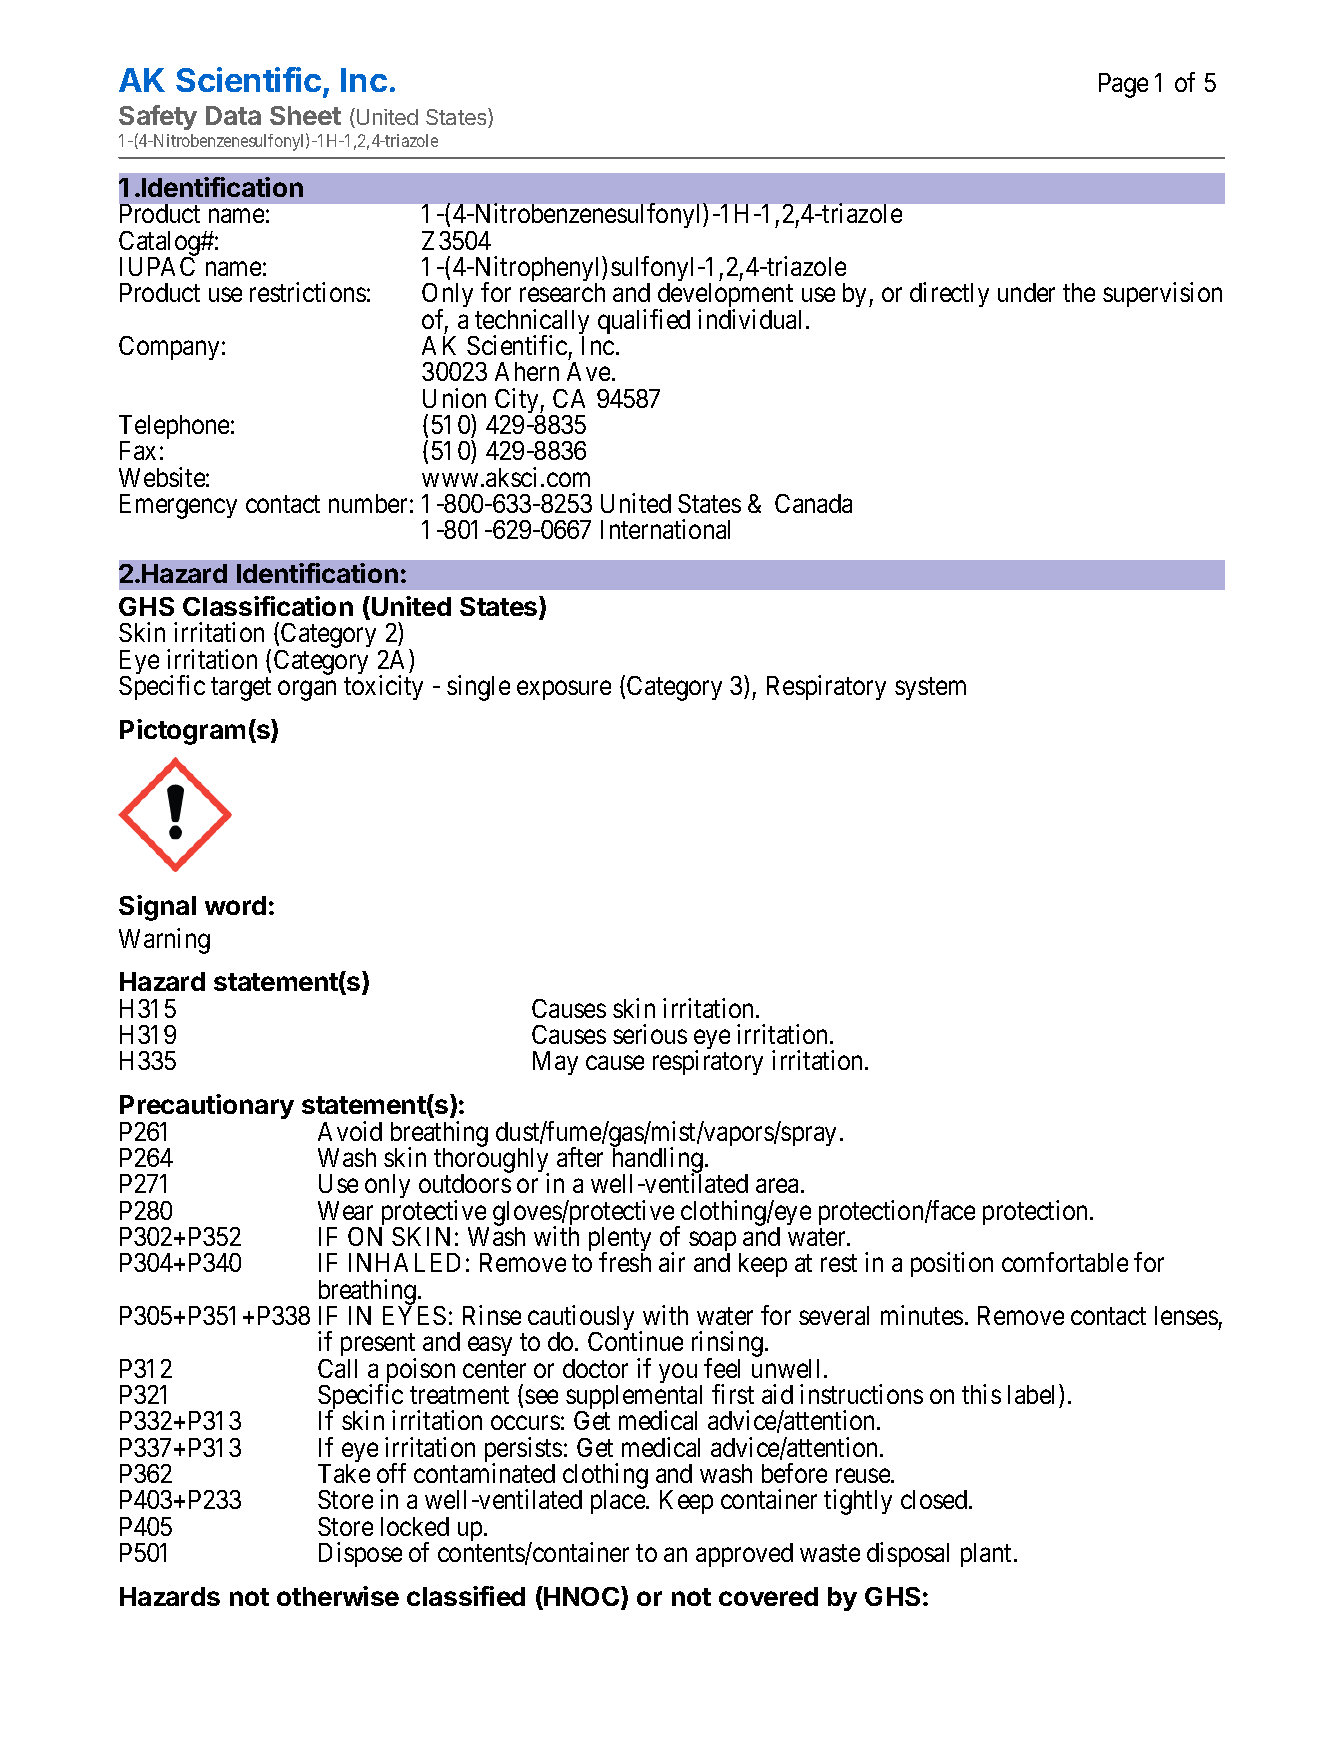 The width and height of the screenshot is (1343, 1738). What do you see at coordinates (360, 1554) in the screenshot?
I see `Dispose` at bounding box center [360, 1554].
